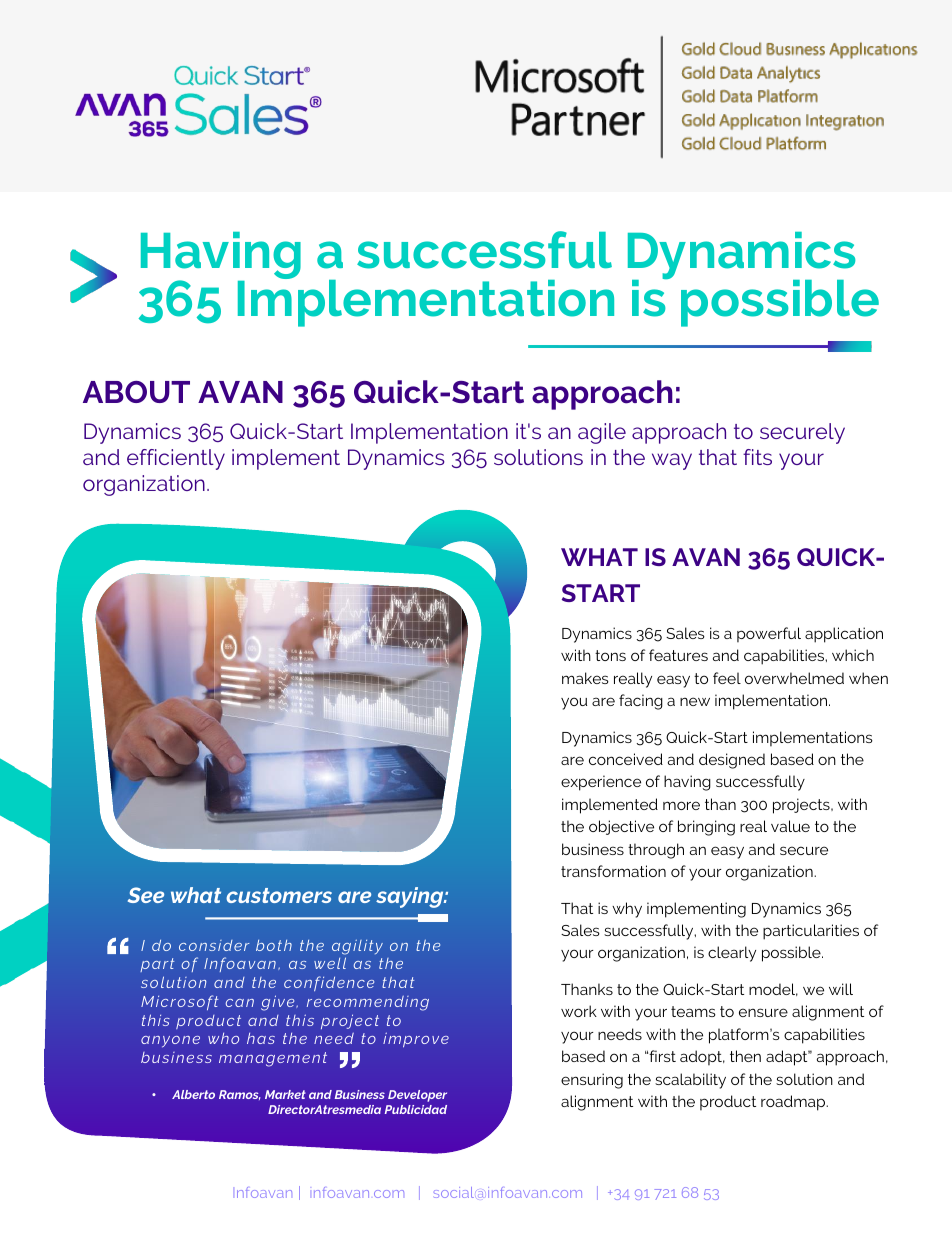 The width and height of the image is (952, 1233). Describe the element at coordinates (240, 1095) in the image. I see `Ramos` at that location.
